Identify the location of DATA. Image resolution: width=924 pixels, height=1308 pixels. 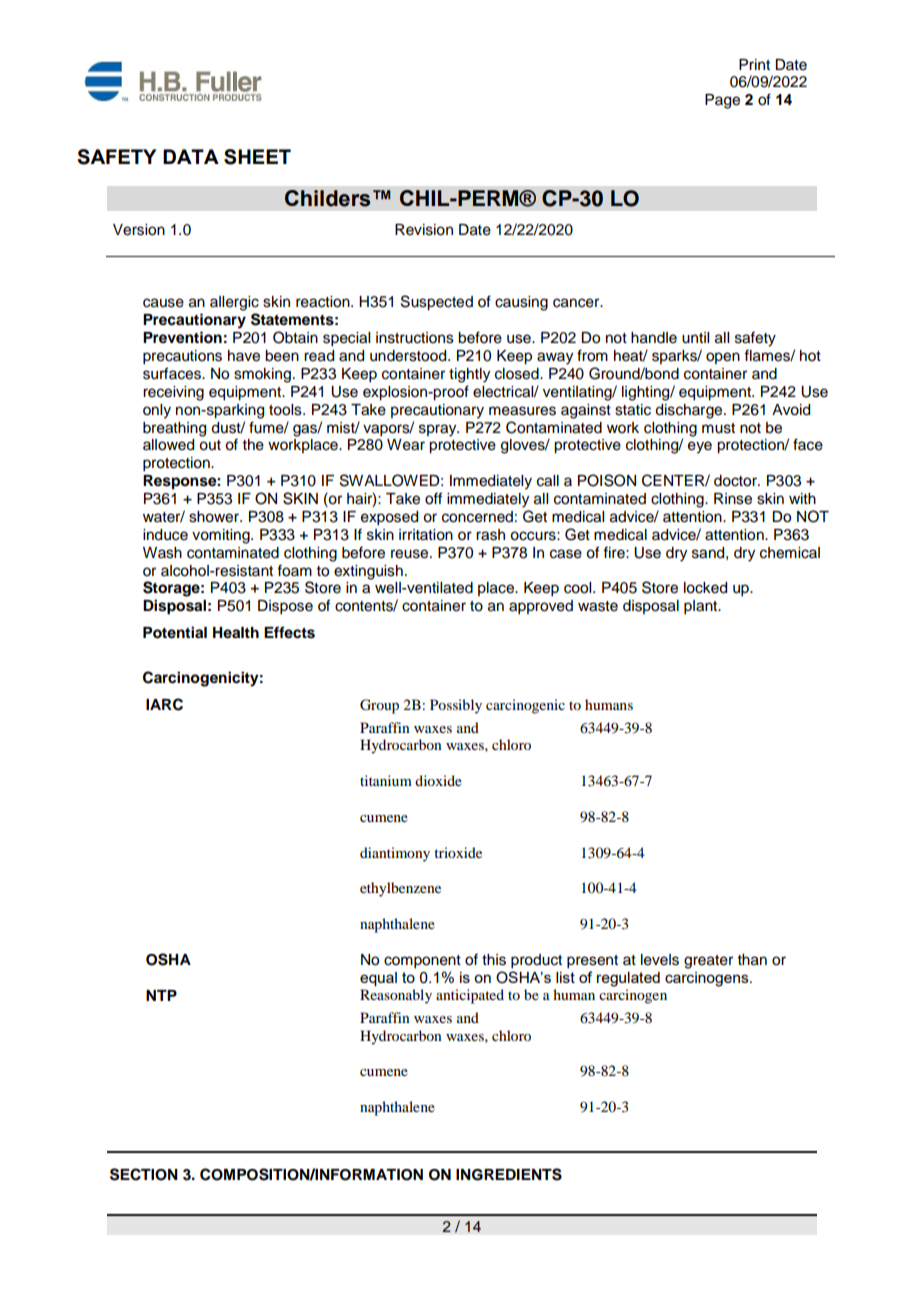
(191, 156).
